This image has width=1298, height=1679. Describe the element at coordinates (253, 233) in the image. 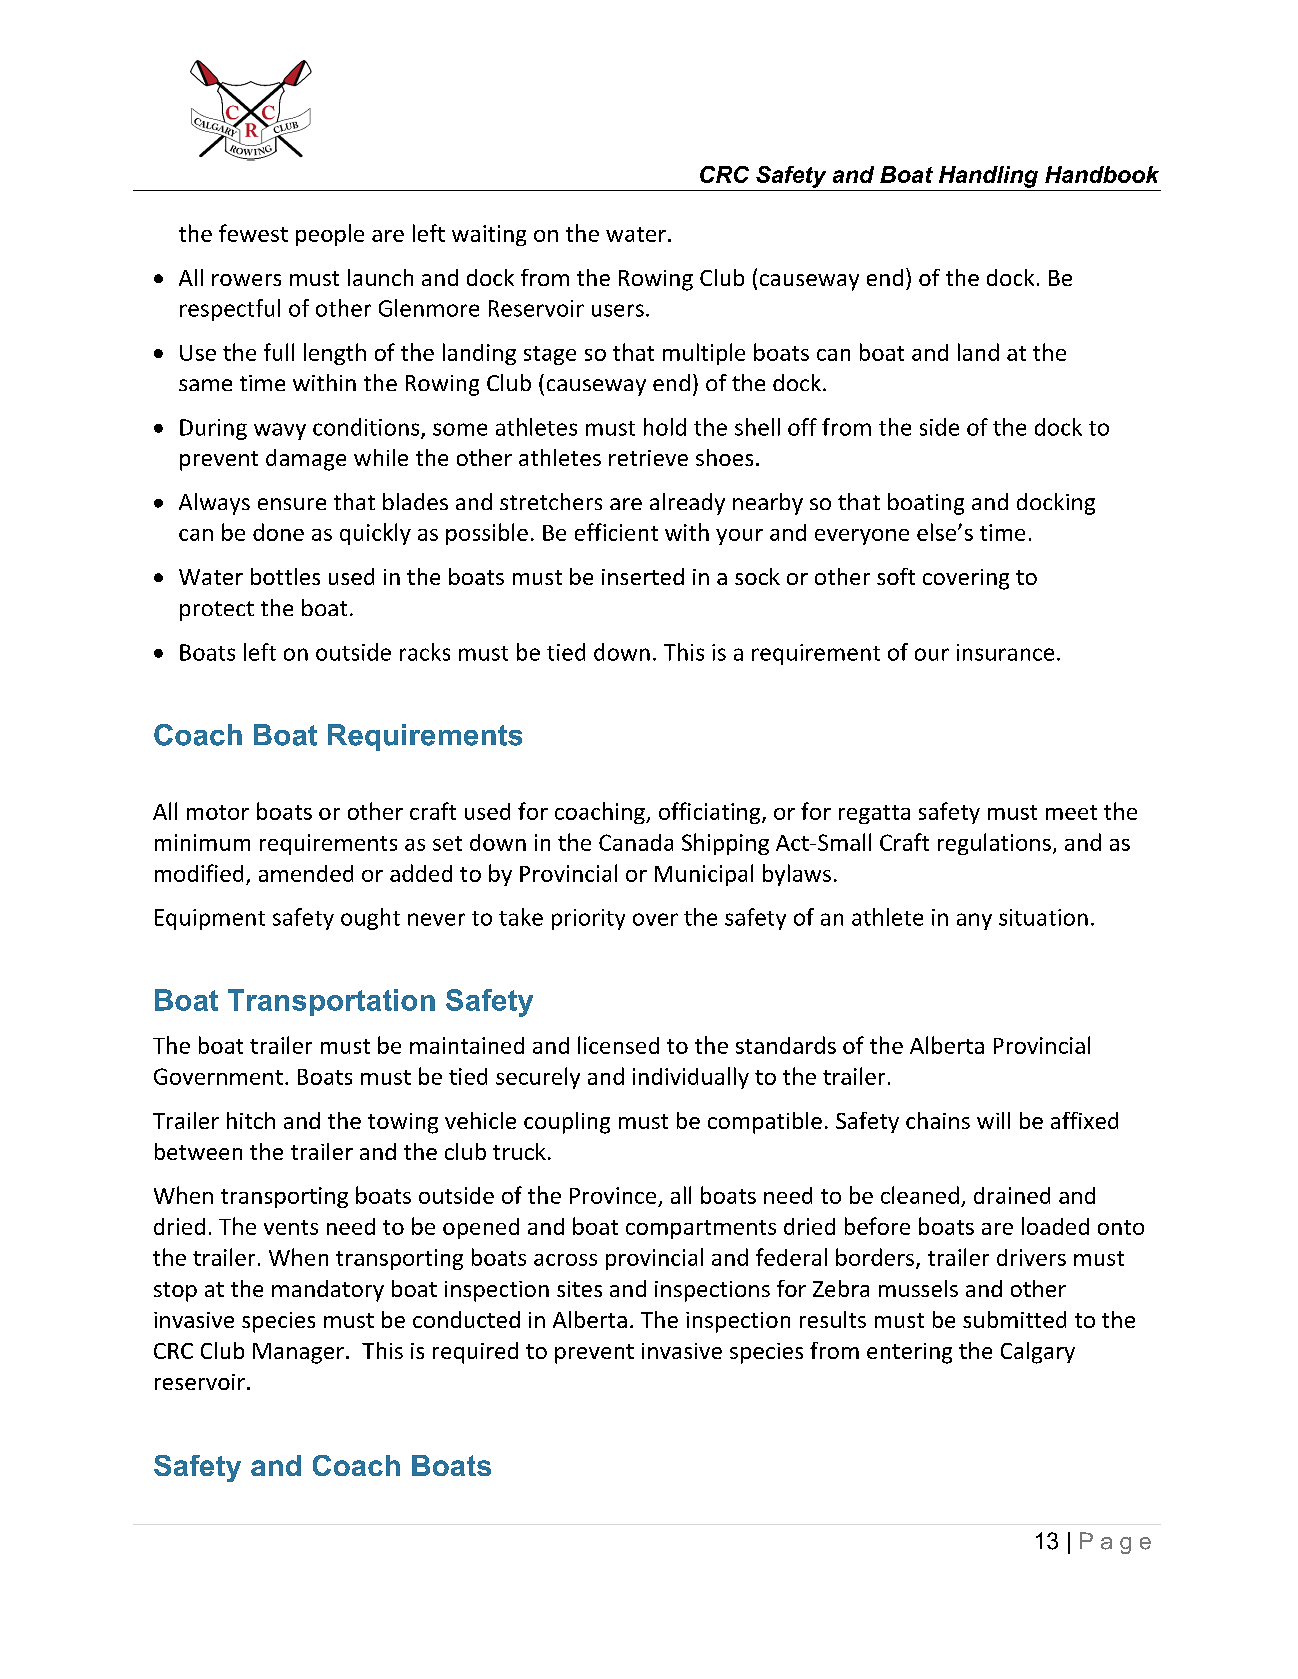

I see `fewest` at that location.
